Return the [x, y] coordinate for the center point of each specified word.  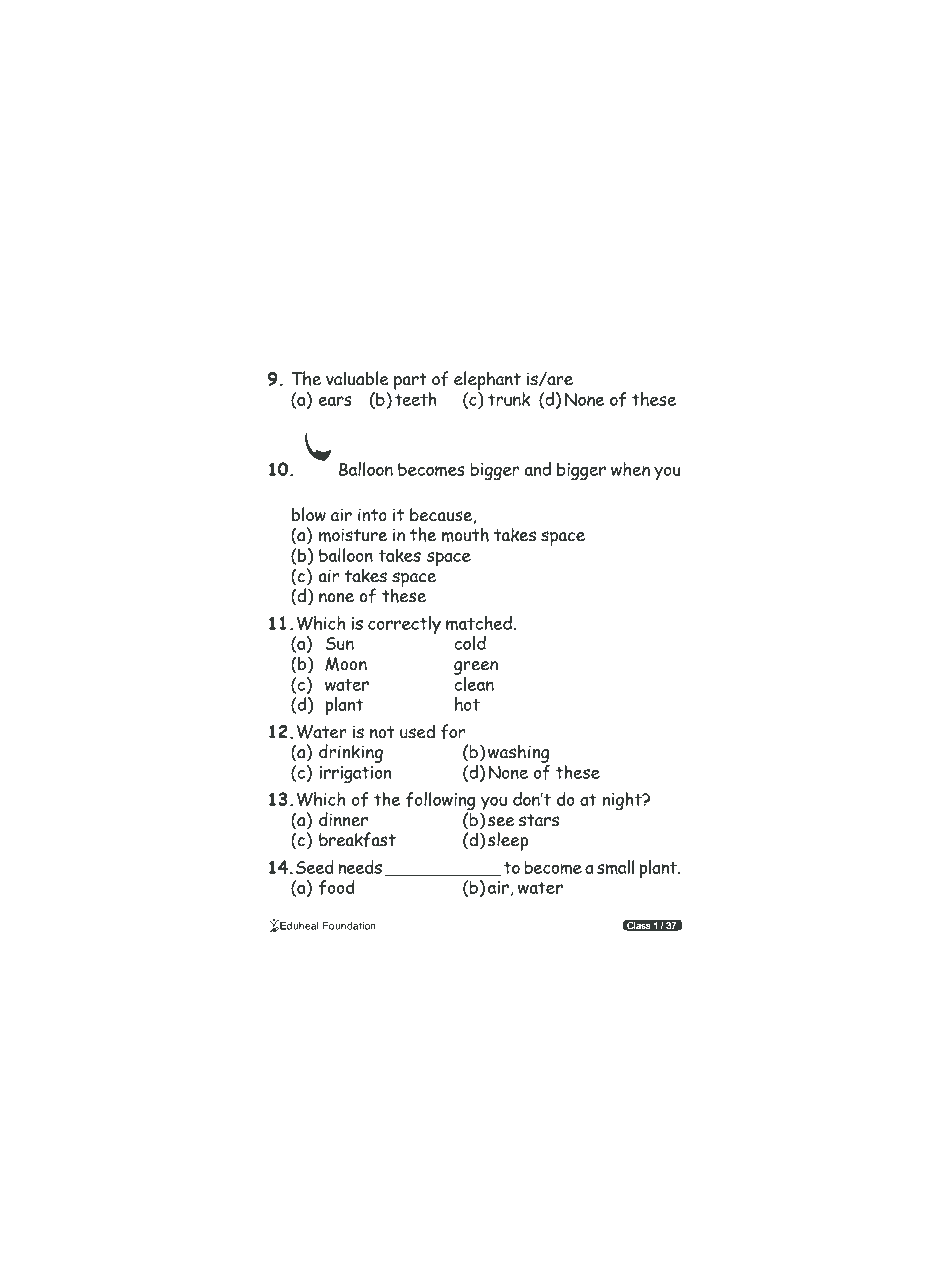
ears [335, 401]
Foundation [349, 926]
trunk [509, 399]
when [630, 469]
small [615, 867]
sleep [508, 841]
